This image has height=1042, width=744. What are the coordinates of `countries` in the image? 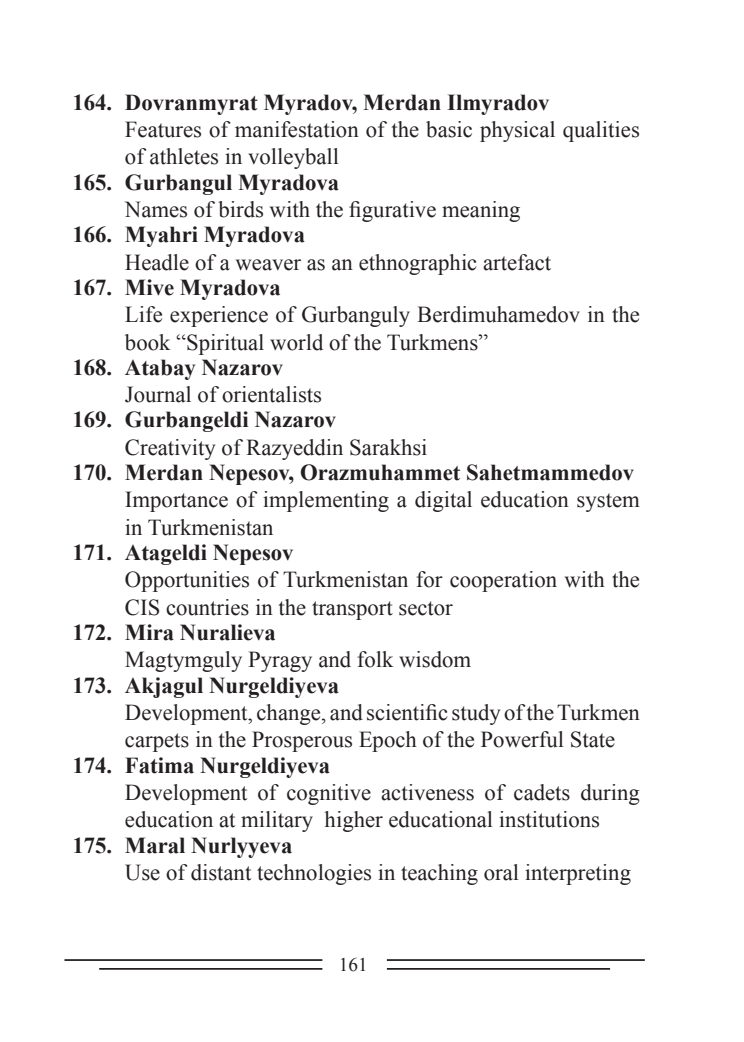 It's located at (207, 607).
